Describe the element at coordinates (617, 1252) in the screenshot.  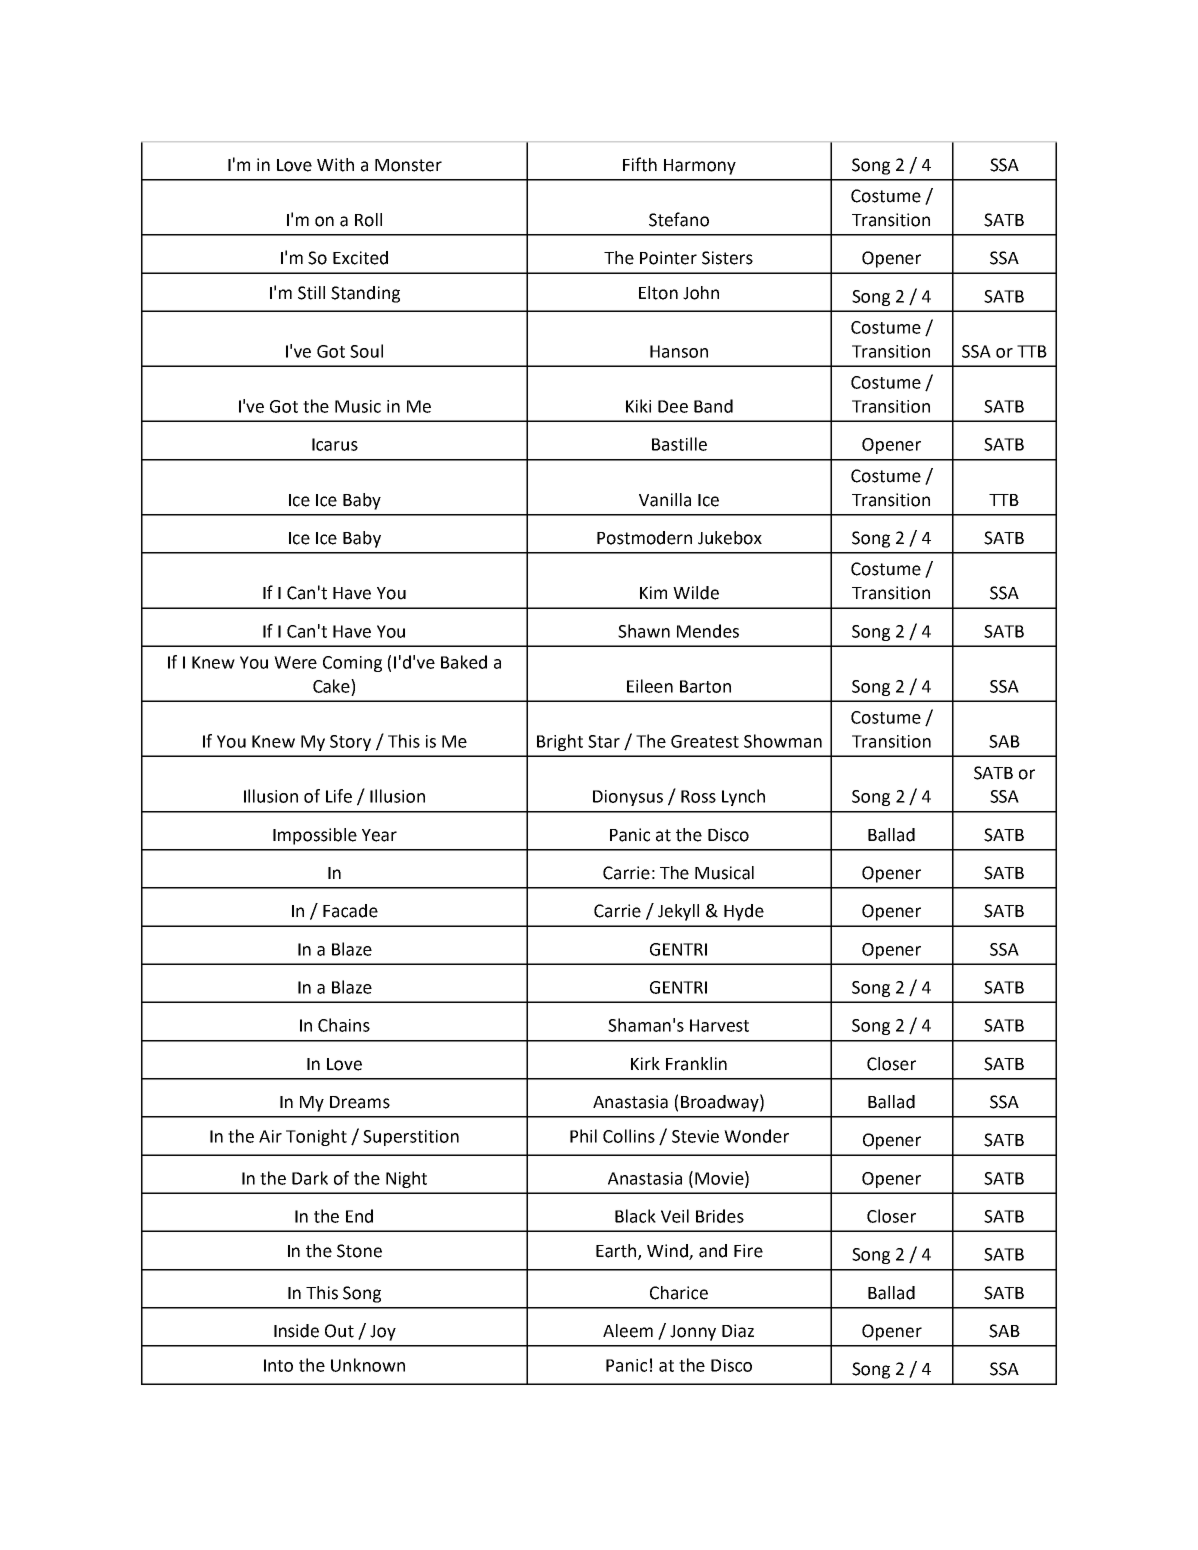
I see `Earth` at that location.
